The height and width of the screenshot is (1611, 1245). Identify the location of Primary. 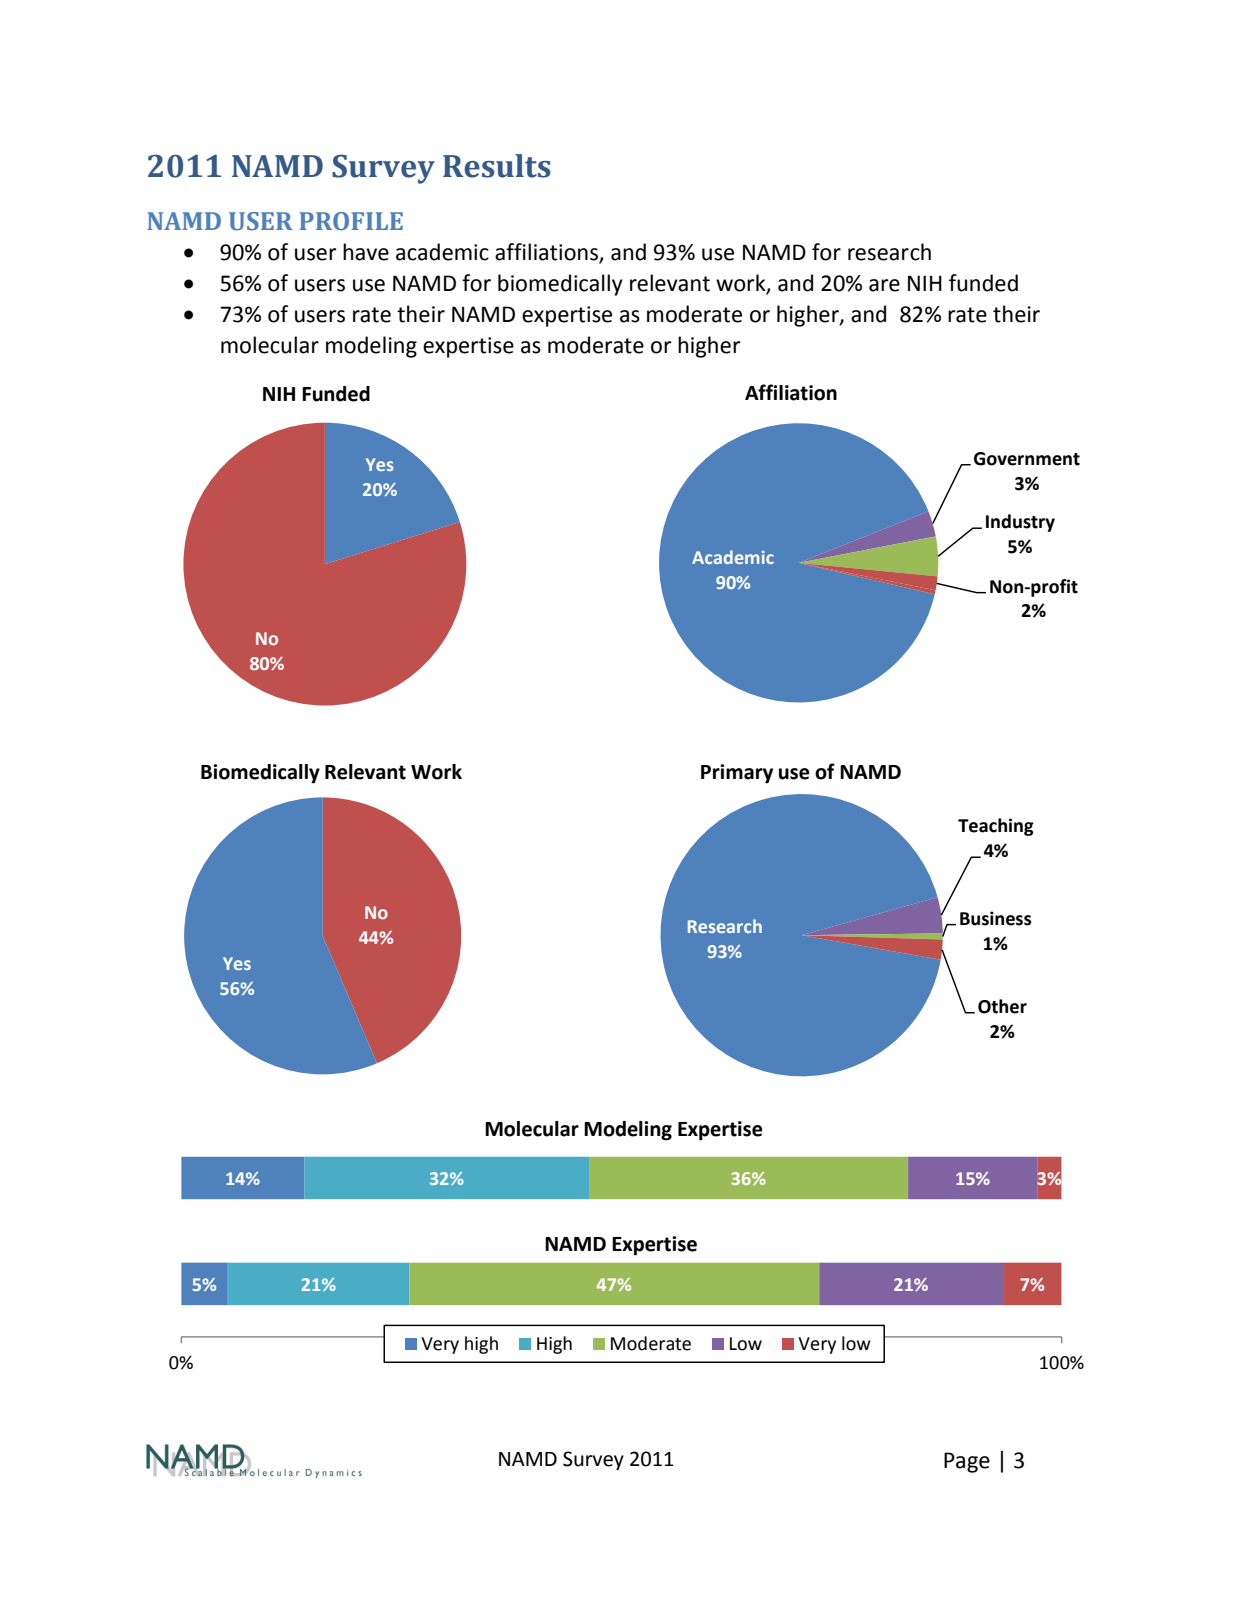
(737, 774).
